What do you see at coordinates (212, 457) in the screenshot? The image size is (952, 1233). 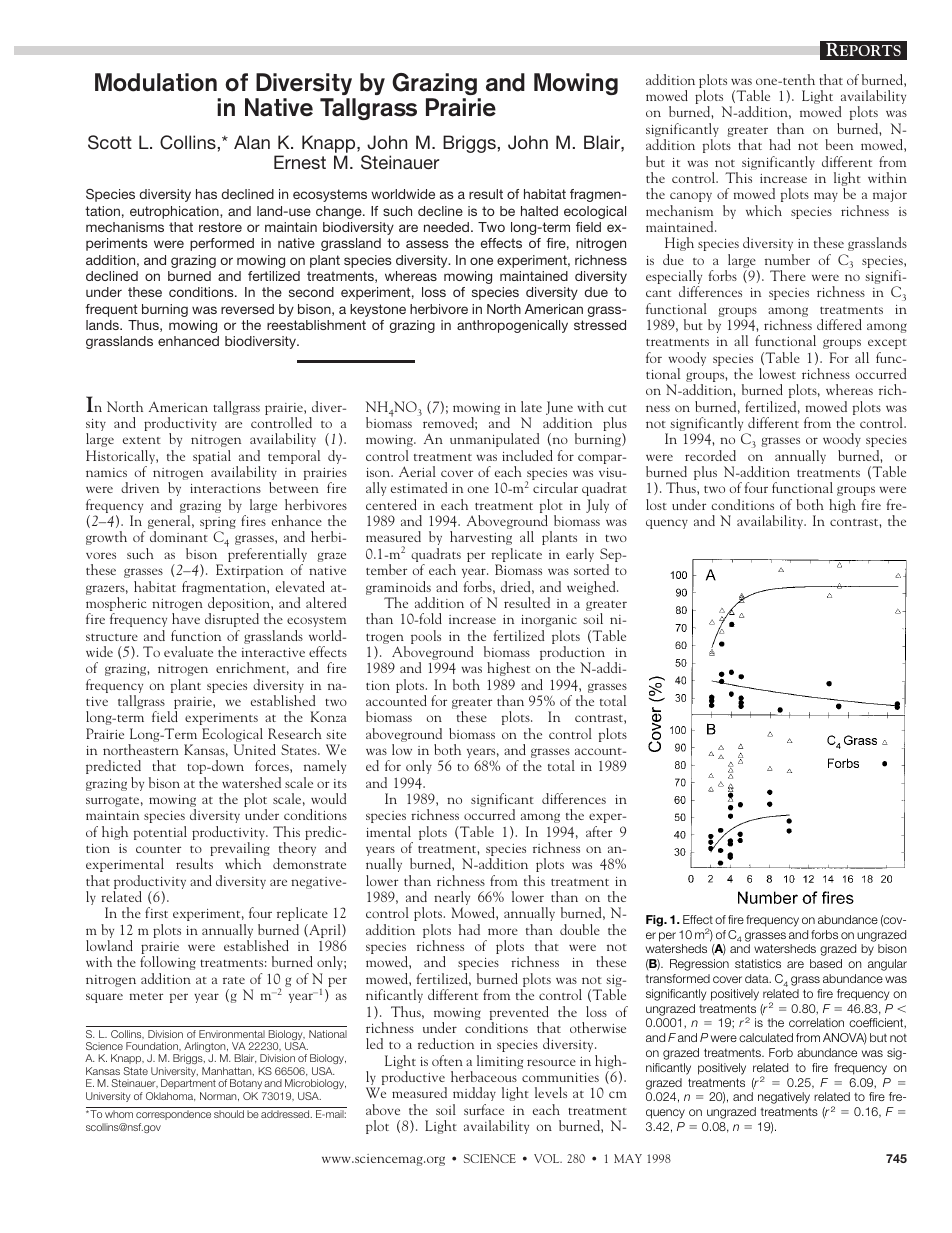 I see `spatial` at bounding box center [212, 457].
